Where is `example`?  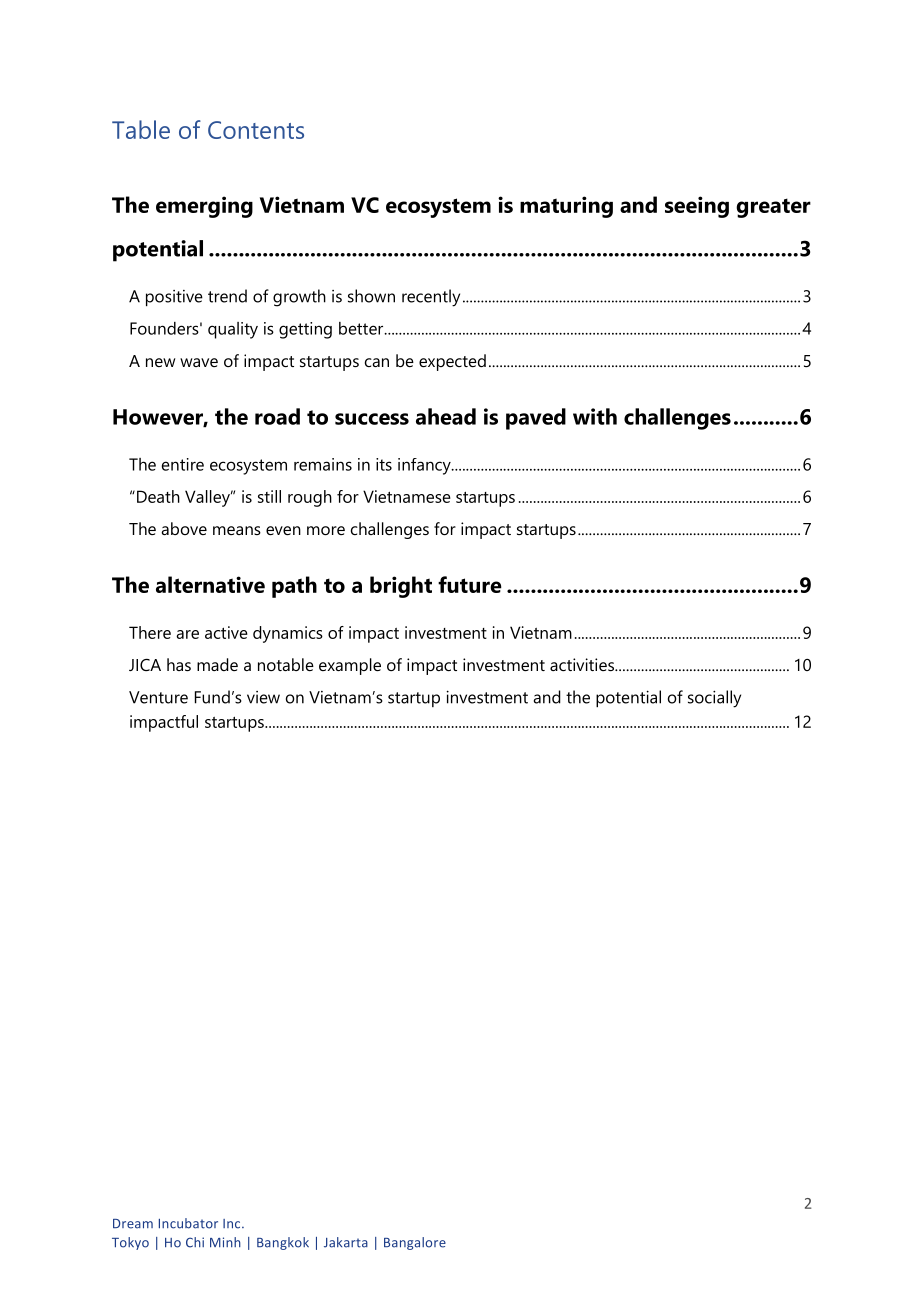 example is located at coordinates (350, 666).
